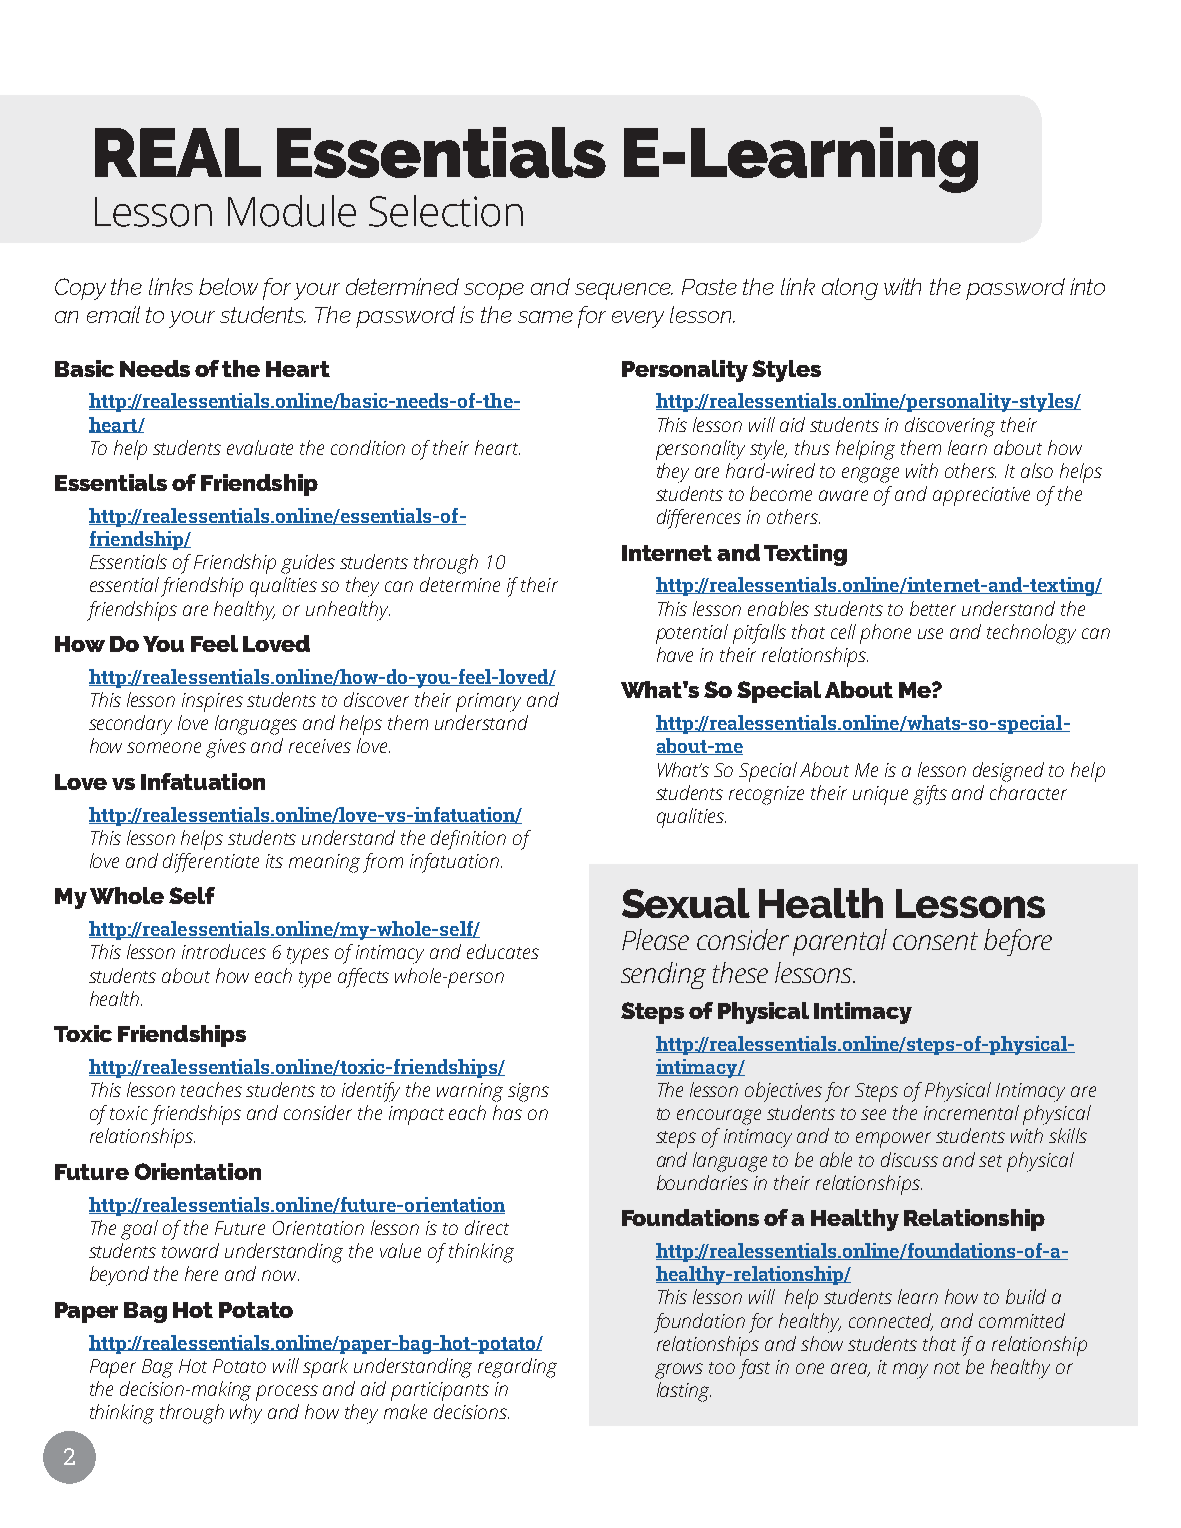 The height and width of the screenshot is (1528, 1181). Describe the element at coordinates (246, 1414) in the screenshot. I see `why` at that location.
